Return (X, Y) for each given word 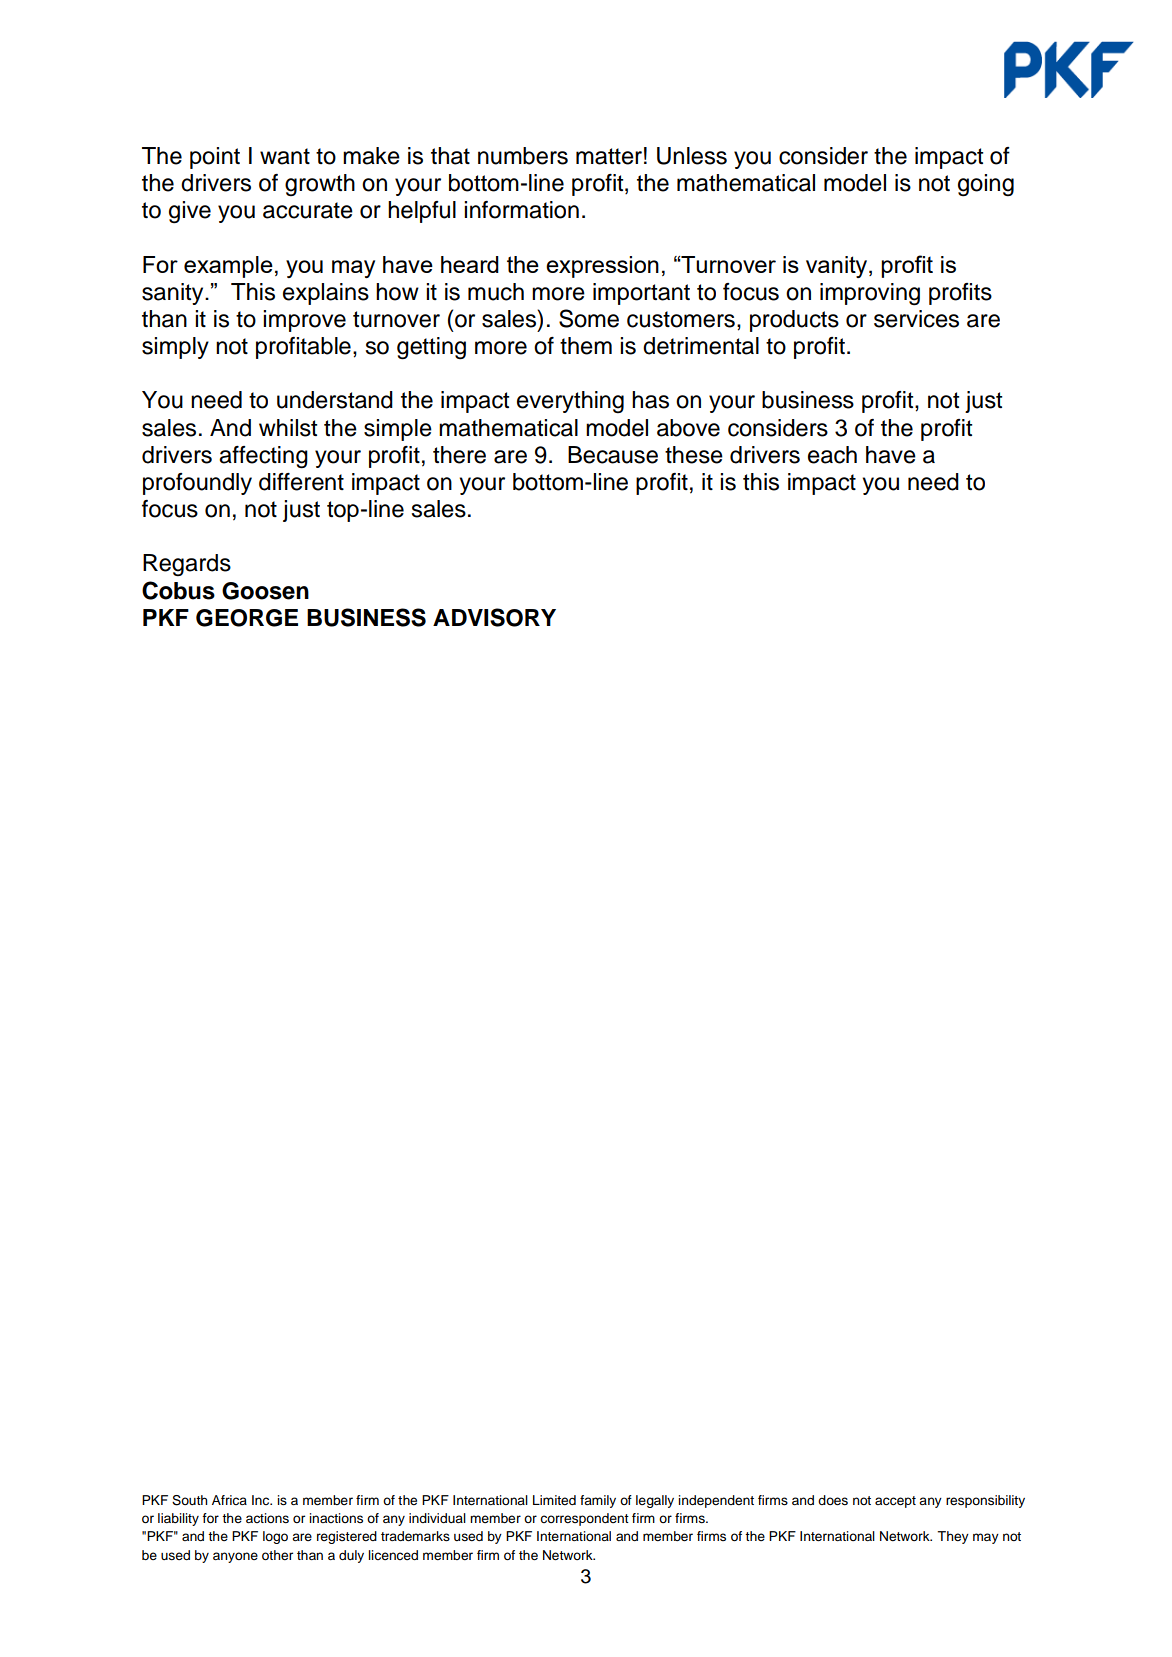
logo (275, 1537)
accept (895, 1502)
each (832, 455)
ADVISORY (494, 617)
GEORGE (247, 618)
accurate (308, 210)
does (833, 1500)
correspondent (584, 1519)
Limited (554, 1500)
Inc (262, 1500)
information (521, 210)
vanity (838, 267)
